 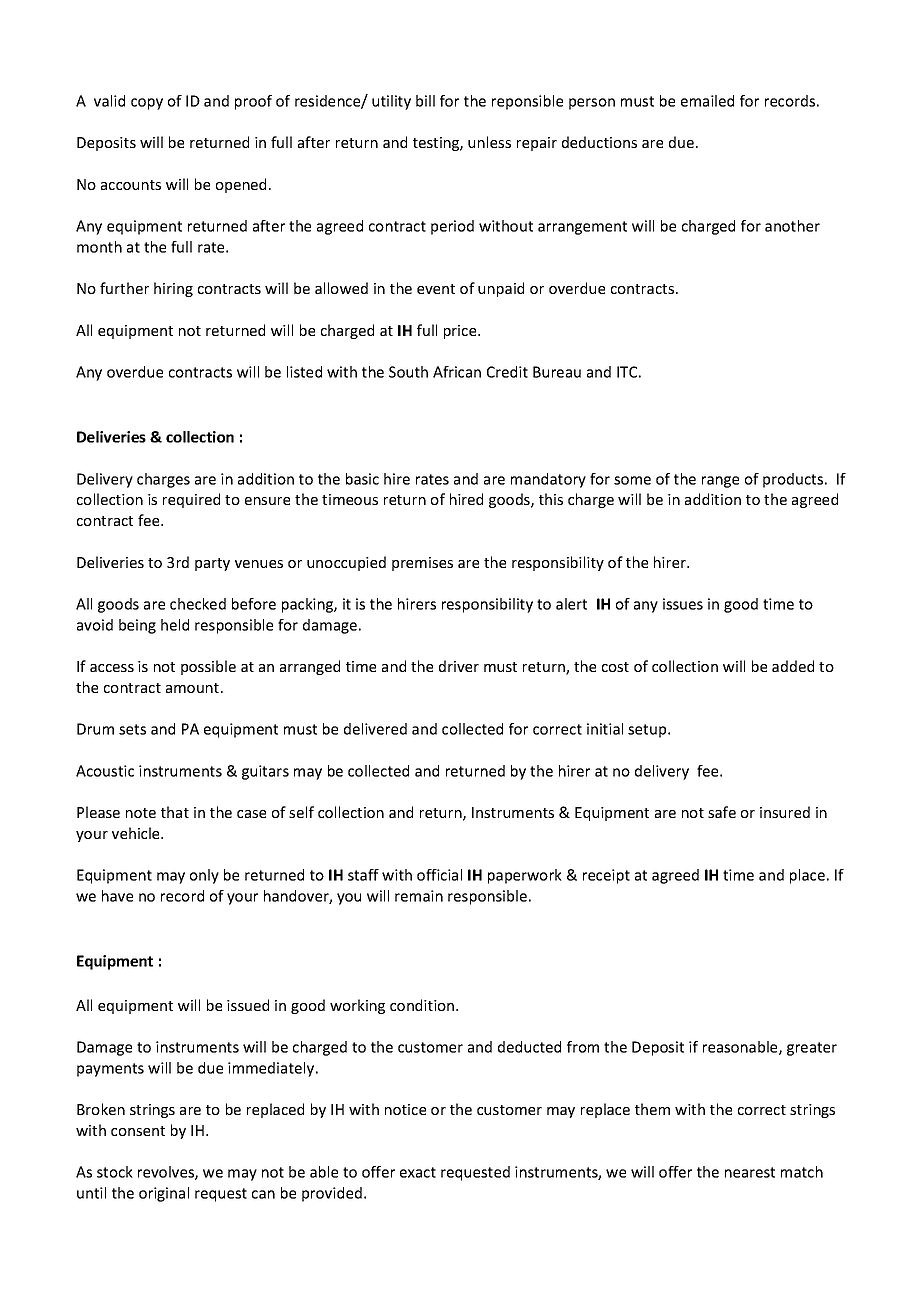 I want to click on emailed, so click(x=707, y=101).
